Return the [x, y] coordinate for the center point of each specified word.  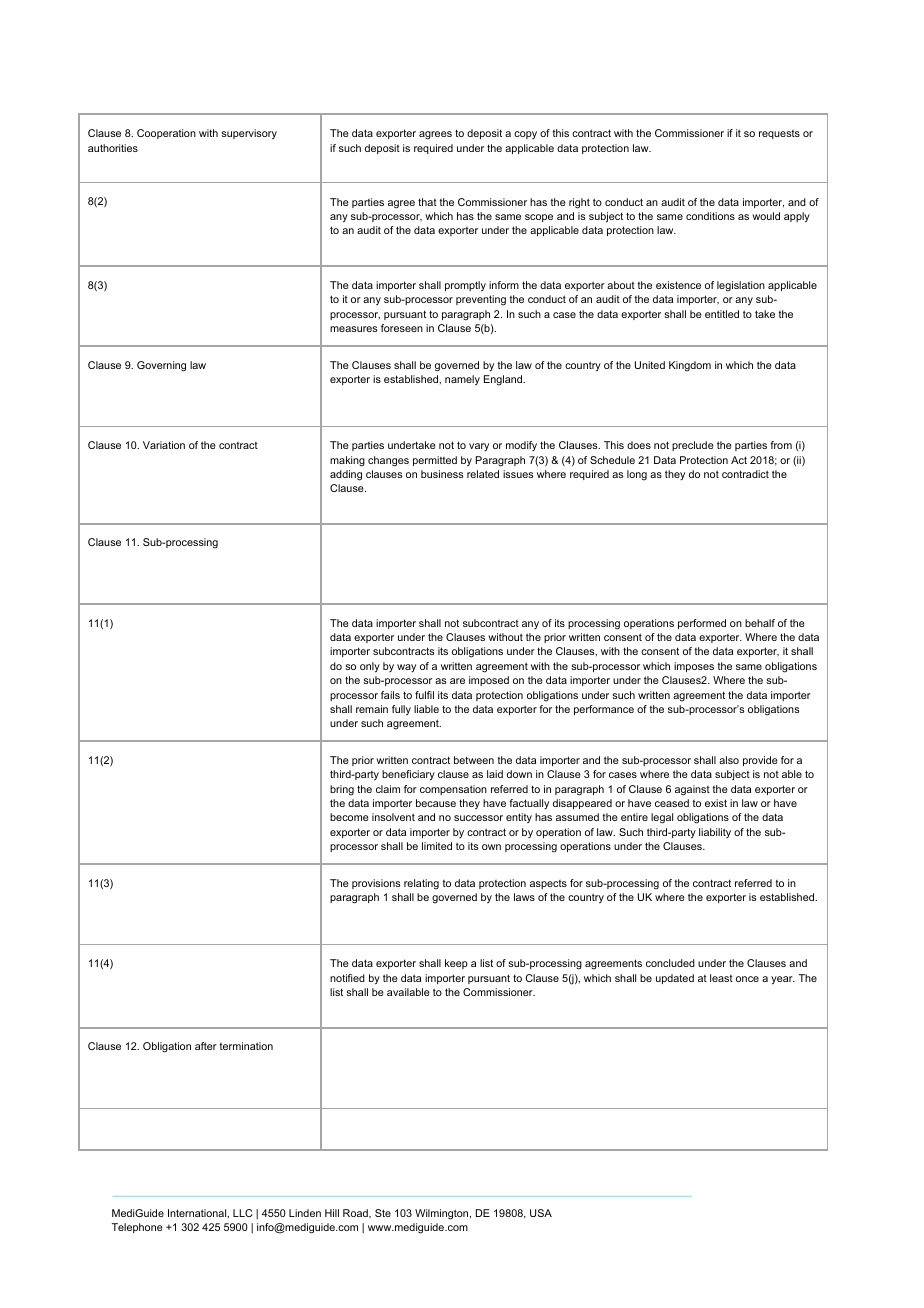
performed [702, 624]
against [692, 790]
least [721, 978]
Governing [161, 366]
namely [462, 380]
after [206, 1046]
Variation [164, 445]
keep [456, 964]
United [650, 365]
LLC [242, 1213]
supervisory [249, 134]
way [406, 668]
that [427, 202]
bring [342, 790]
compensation [453, 790]
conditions [710, 216]
